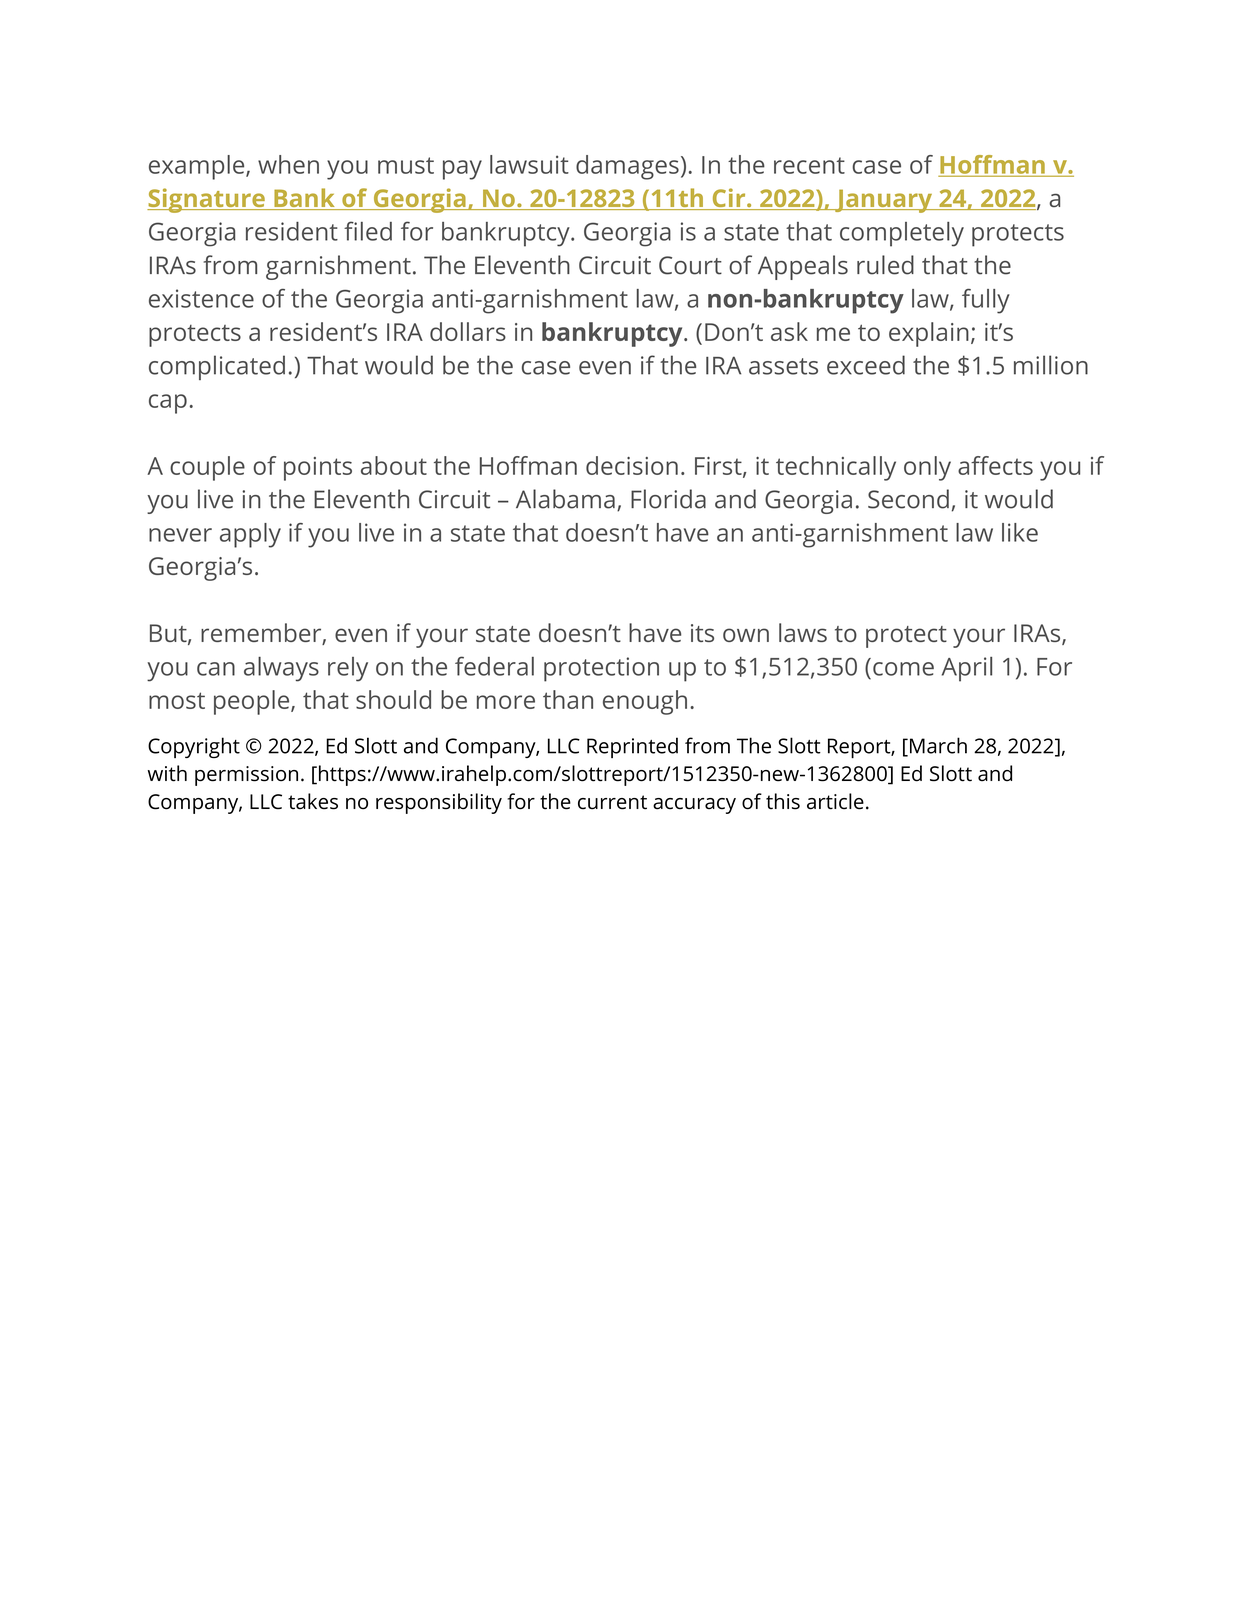  What do you see at coordinates (288, 164) in the screenshot?
I see `when` at bounding box center [288, 164].
